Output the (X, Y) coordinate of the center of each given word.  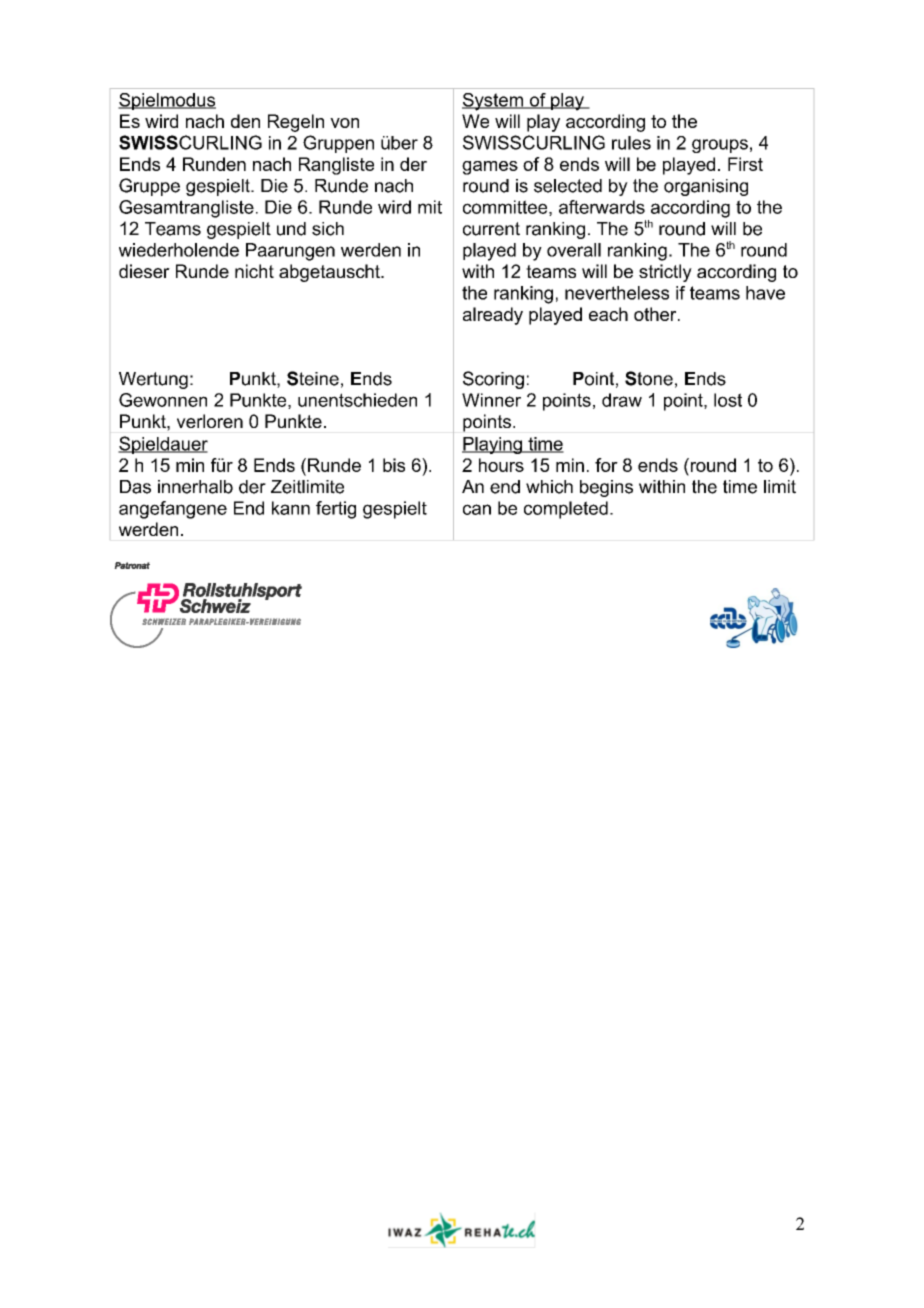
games (490, 168)
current (491, 229)
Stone (649, 378)
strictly (665, 273)
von (344, 123)
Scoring (493, 380)
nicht (254, 271)
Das (135, 487)
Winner (491, 400)
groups (720, 146)
